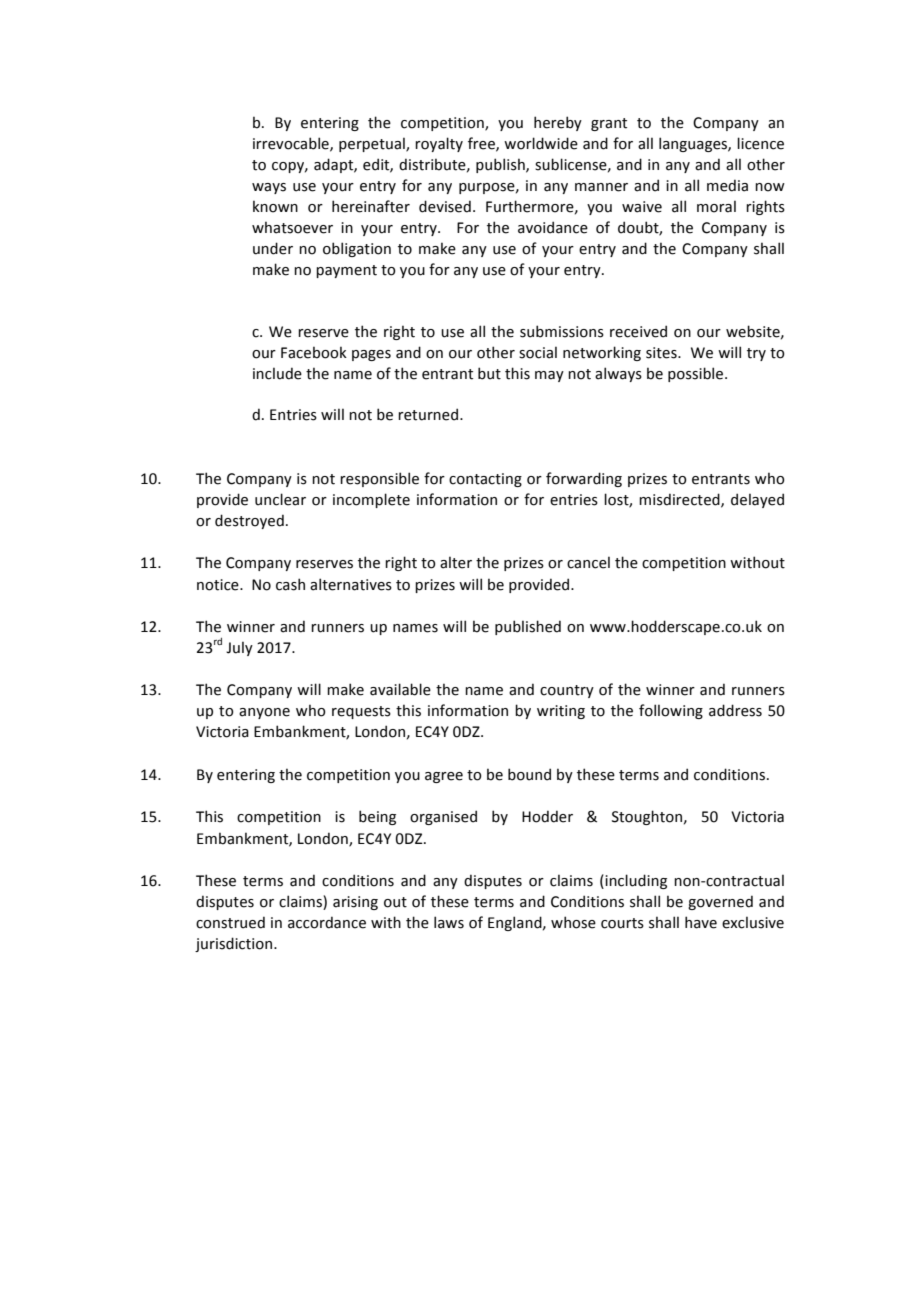 This page has width=924, height=1307. Describe the element at coordinates (680, 500) in the page. I see `misdirected` at that location.
